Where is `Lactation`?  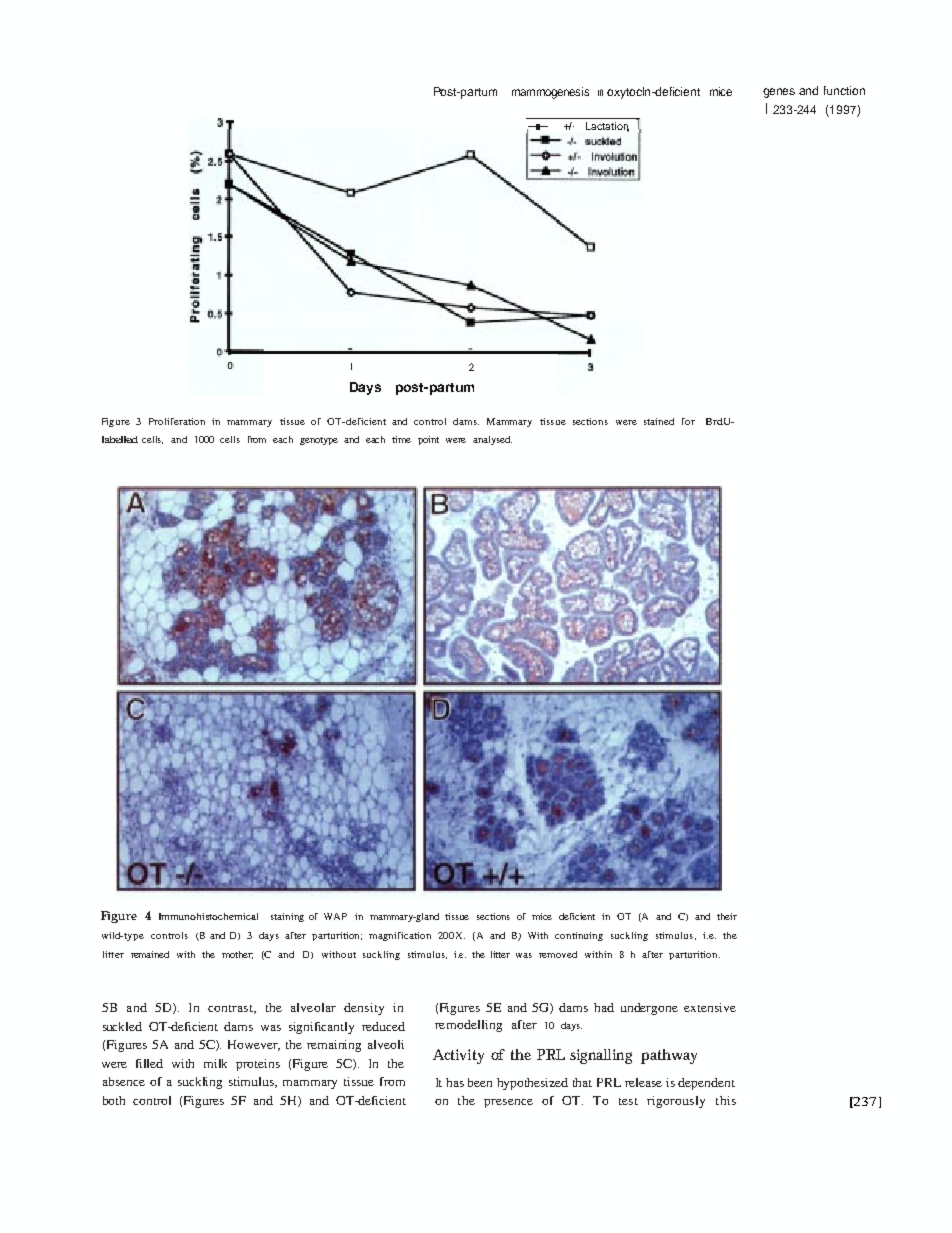
Lactation is located at coordinates (607, 127).
